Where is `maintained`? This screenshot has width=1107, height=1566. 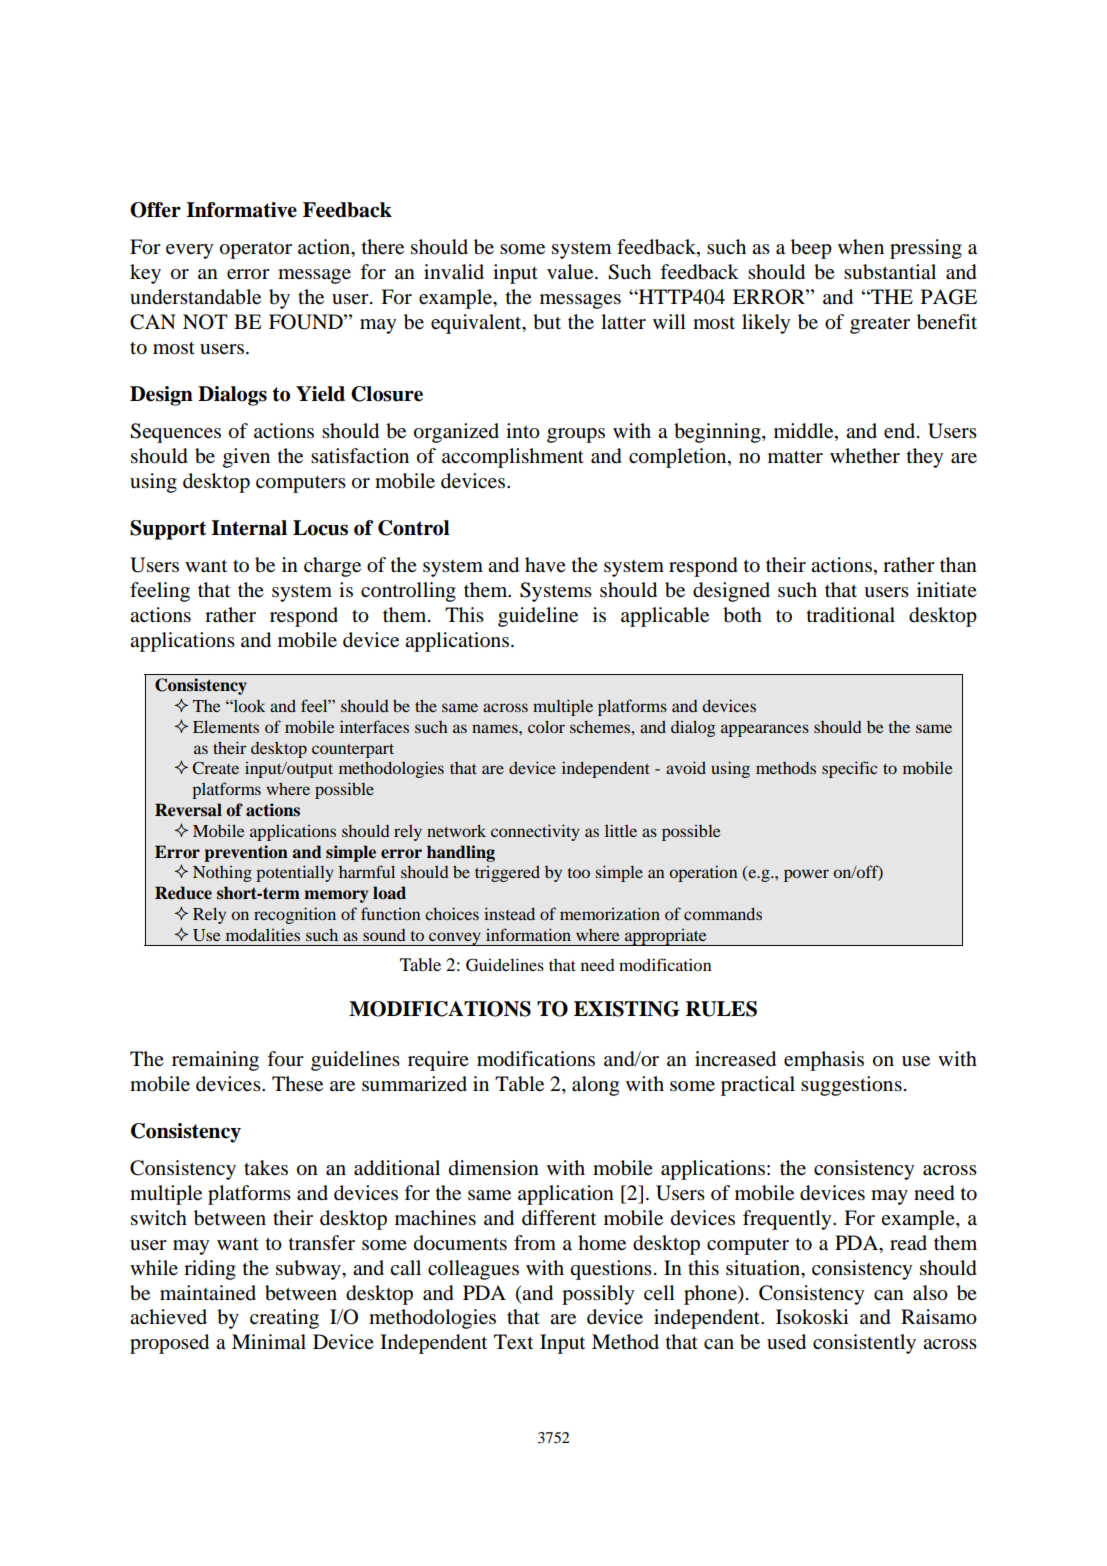 maintained is located at coordinates (208, 1293).
